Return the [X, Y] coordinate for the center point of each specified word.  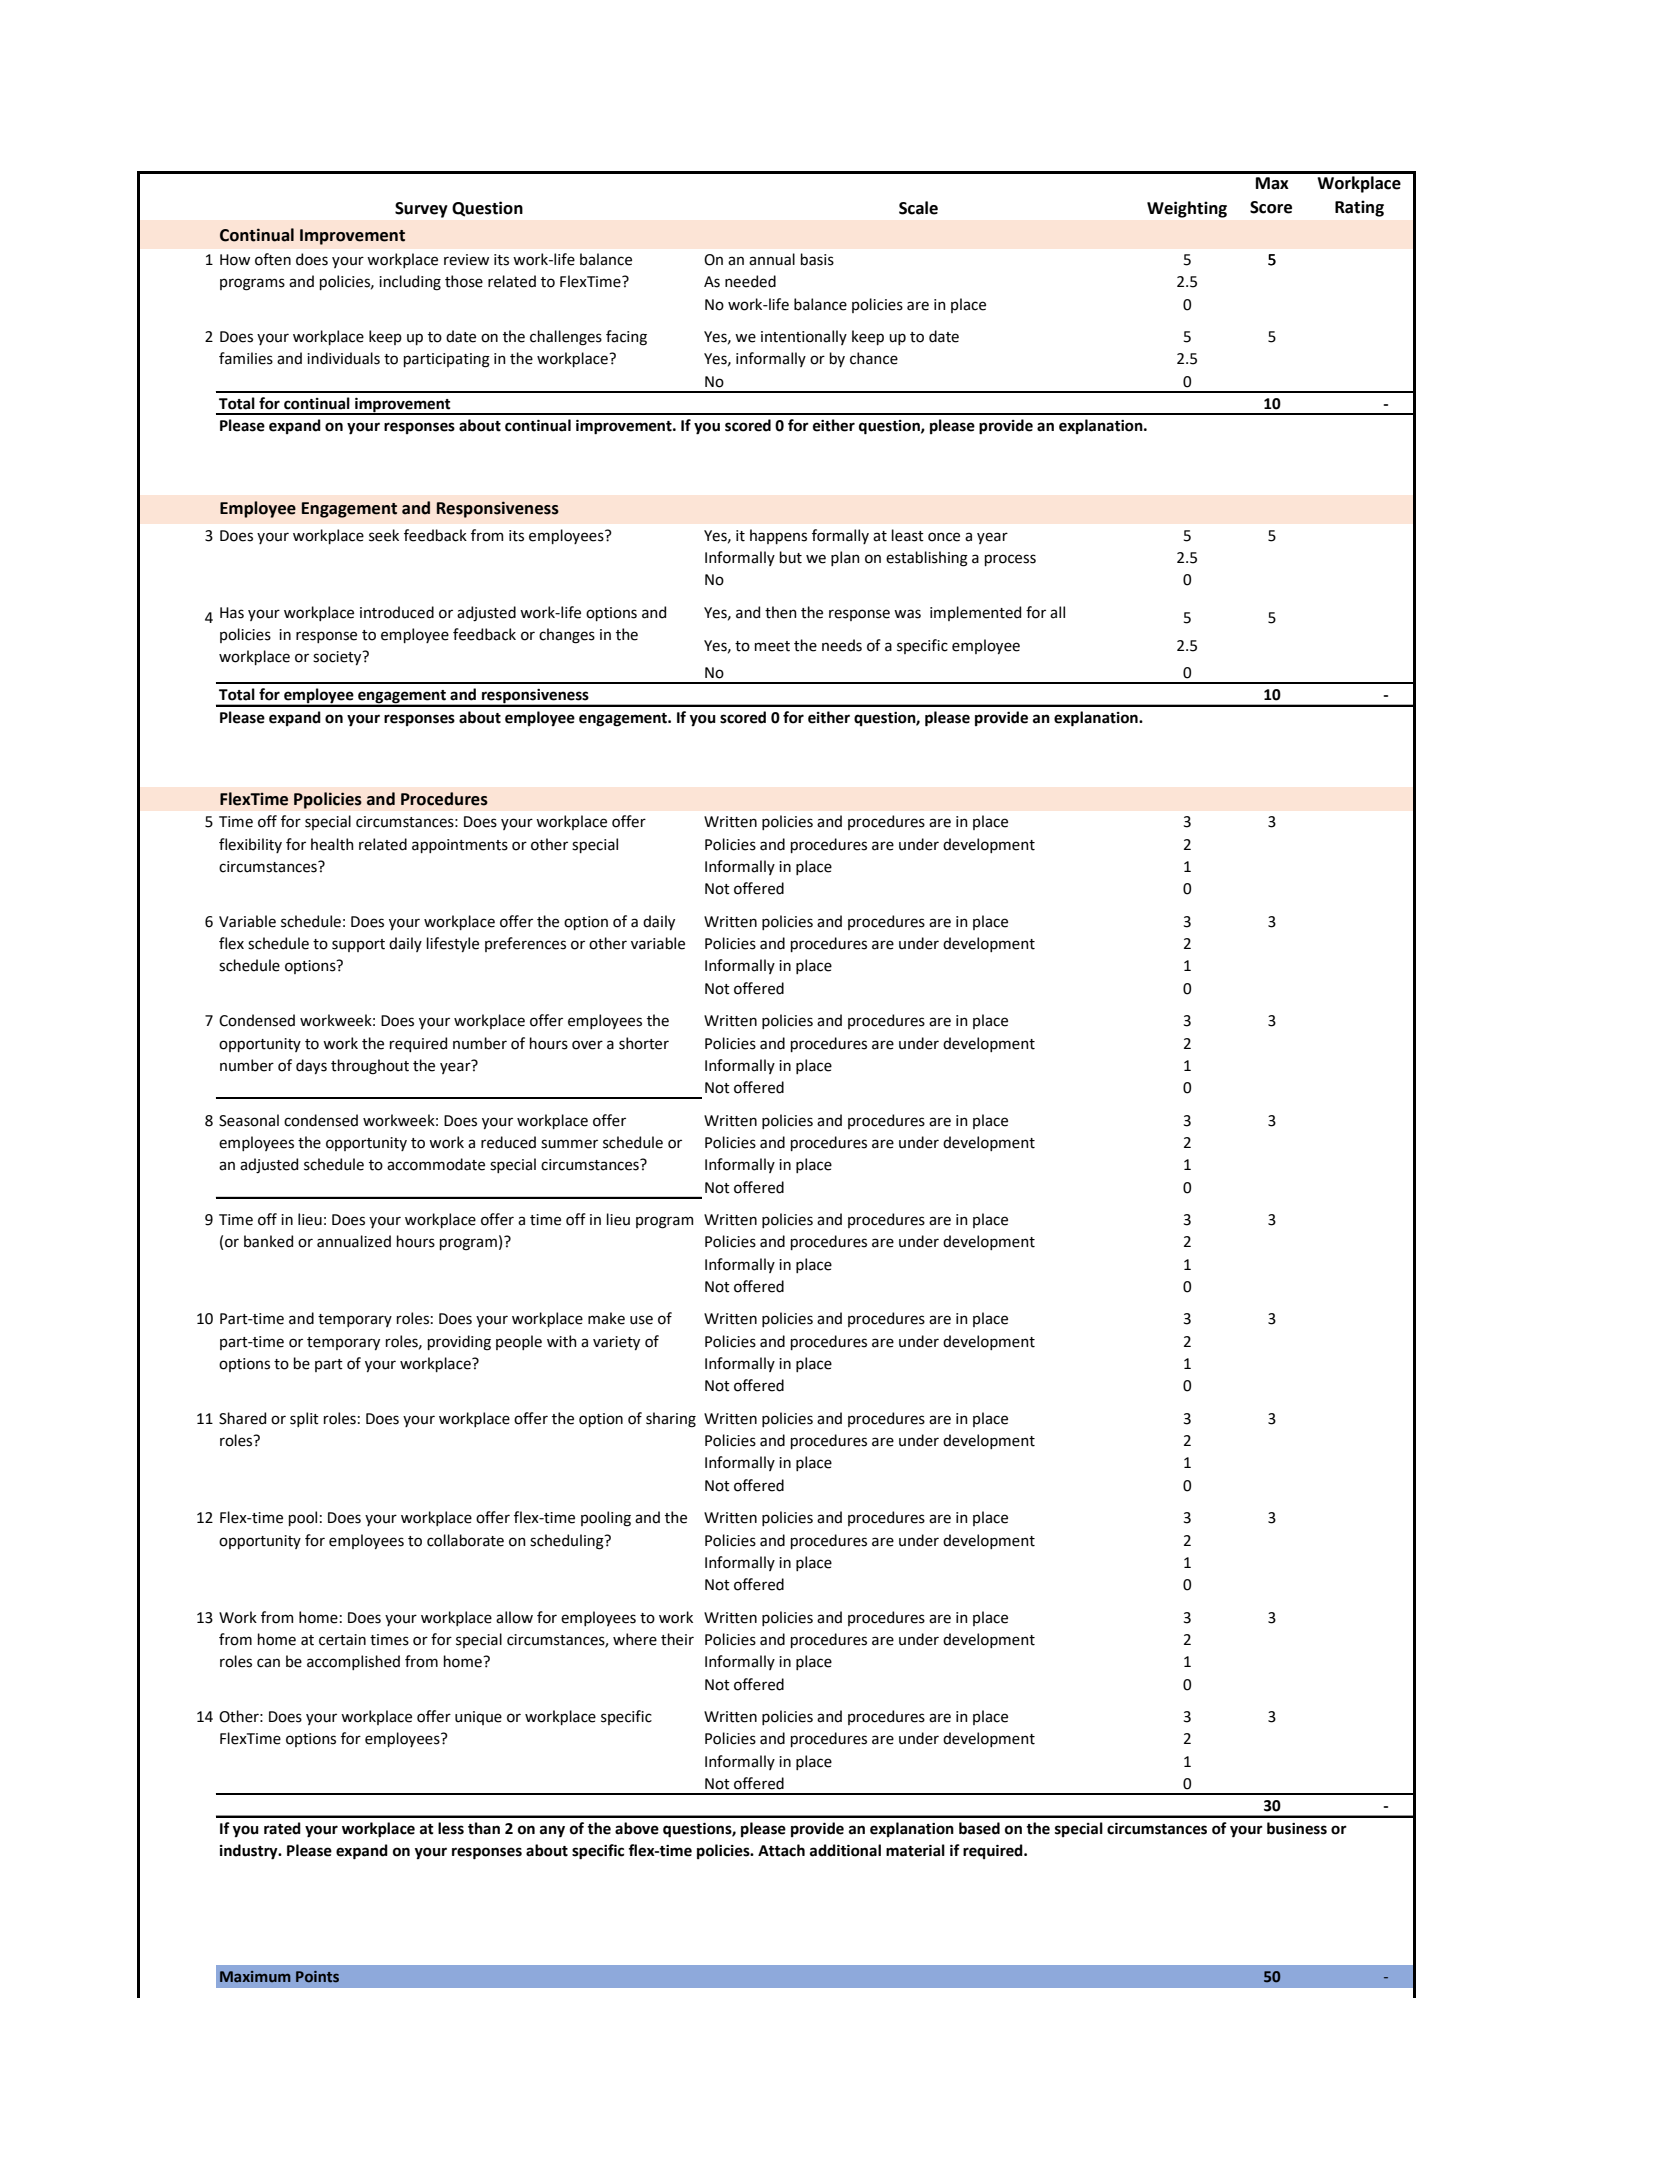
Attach [781, 1850]
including [410, 283]
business [1297, 1828]
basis [817, 259]
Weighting [1187, 209]
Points [317, 1976]
